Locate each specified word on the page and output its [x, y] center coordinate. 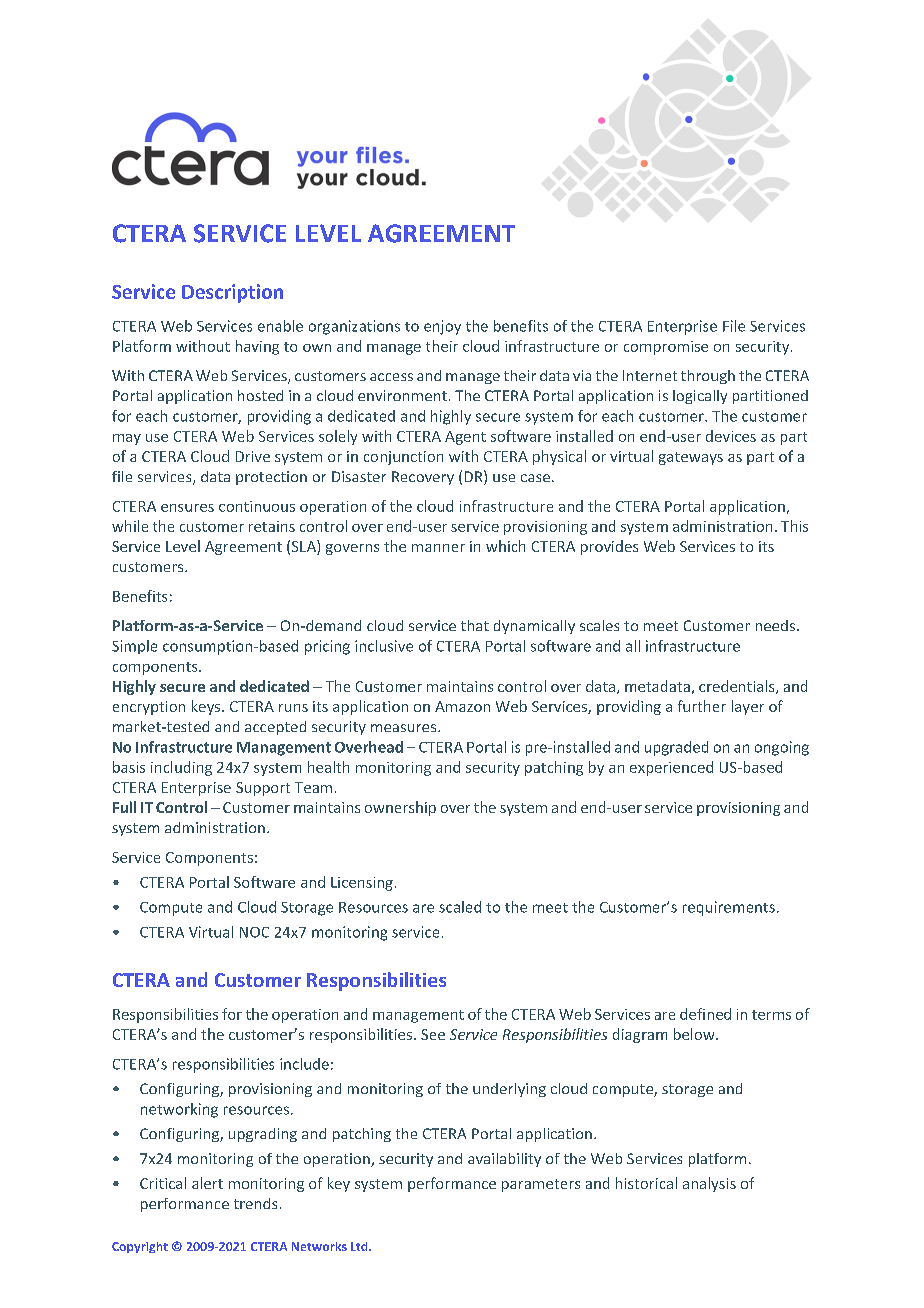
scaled [460, 907]
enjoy [442, 327]
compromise [666, 348]
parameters [541, 1185]
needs [775, 625]
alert [207, 1183]
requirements [729, 908]
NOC [254, 932]
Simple [134, 647]
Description [232, 293]
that [475, 625]
